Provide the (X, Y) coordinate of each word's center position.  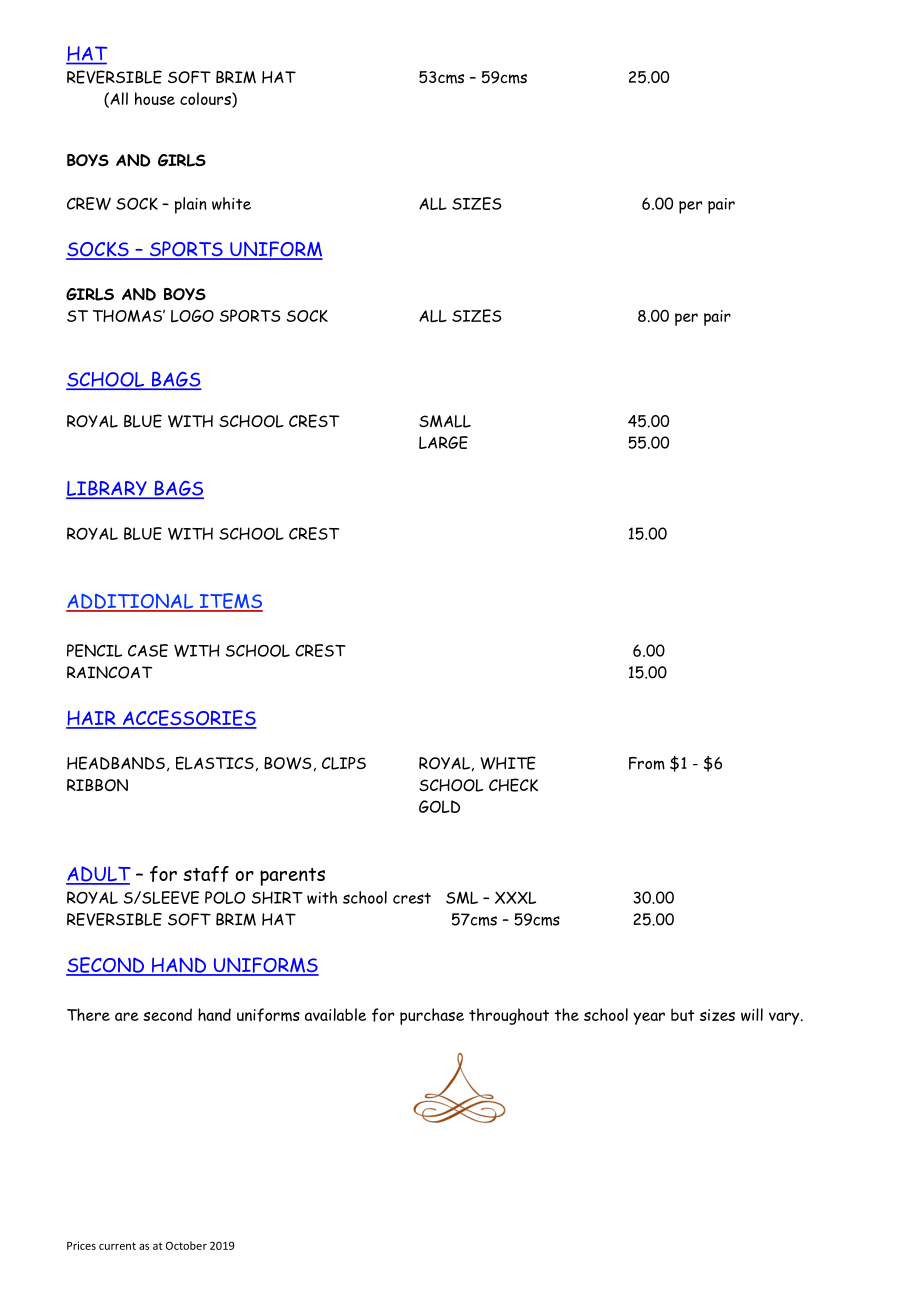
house (155, 98)
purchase (432, 1016)
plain (191, 205)
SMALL (445, 421)
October (186, 1245)
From (647, 763)
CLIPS (344, 763)
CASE (148, 650)
